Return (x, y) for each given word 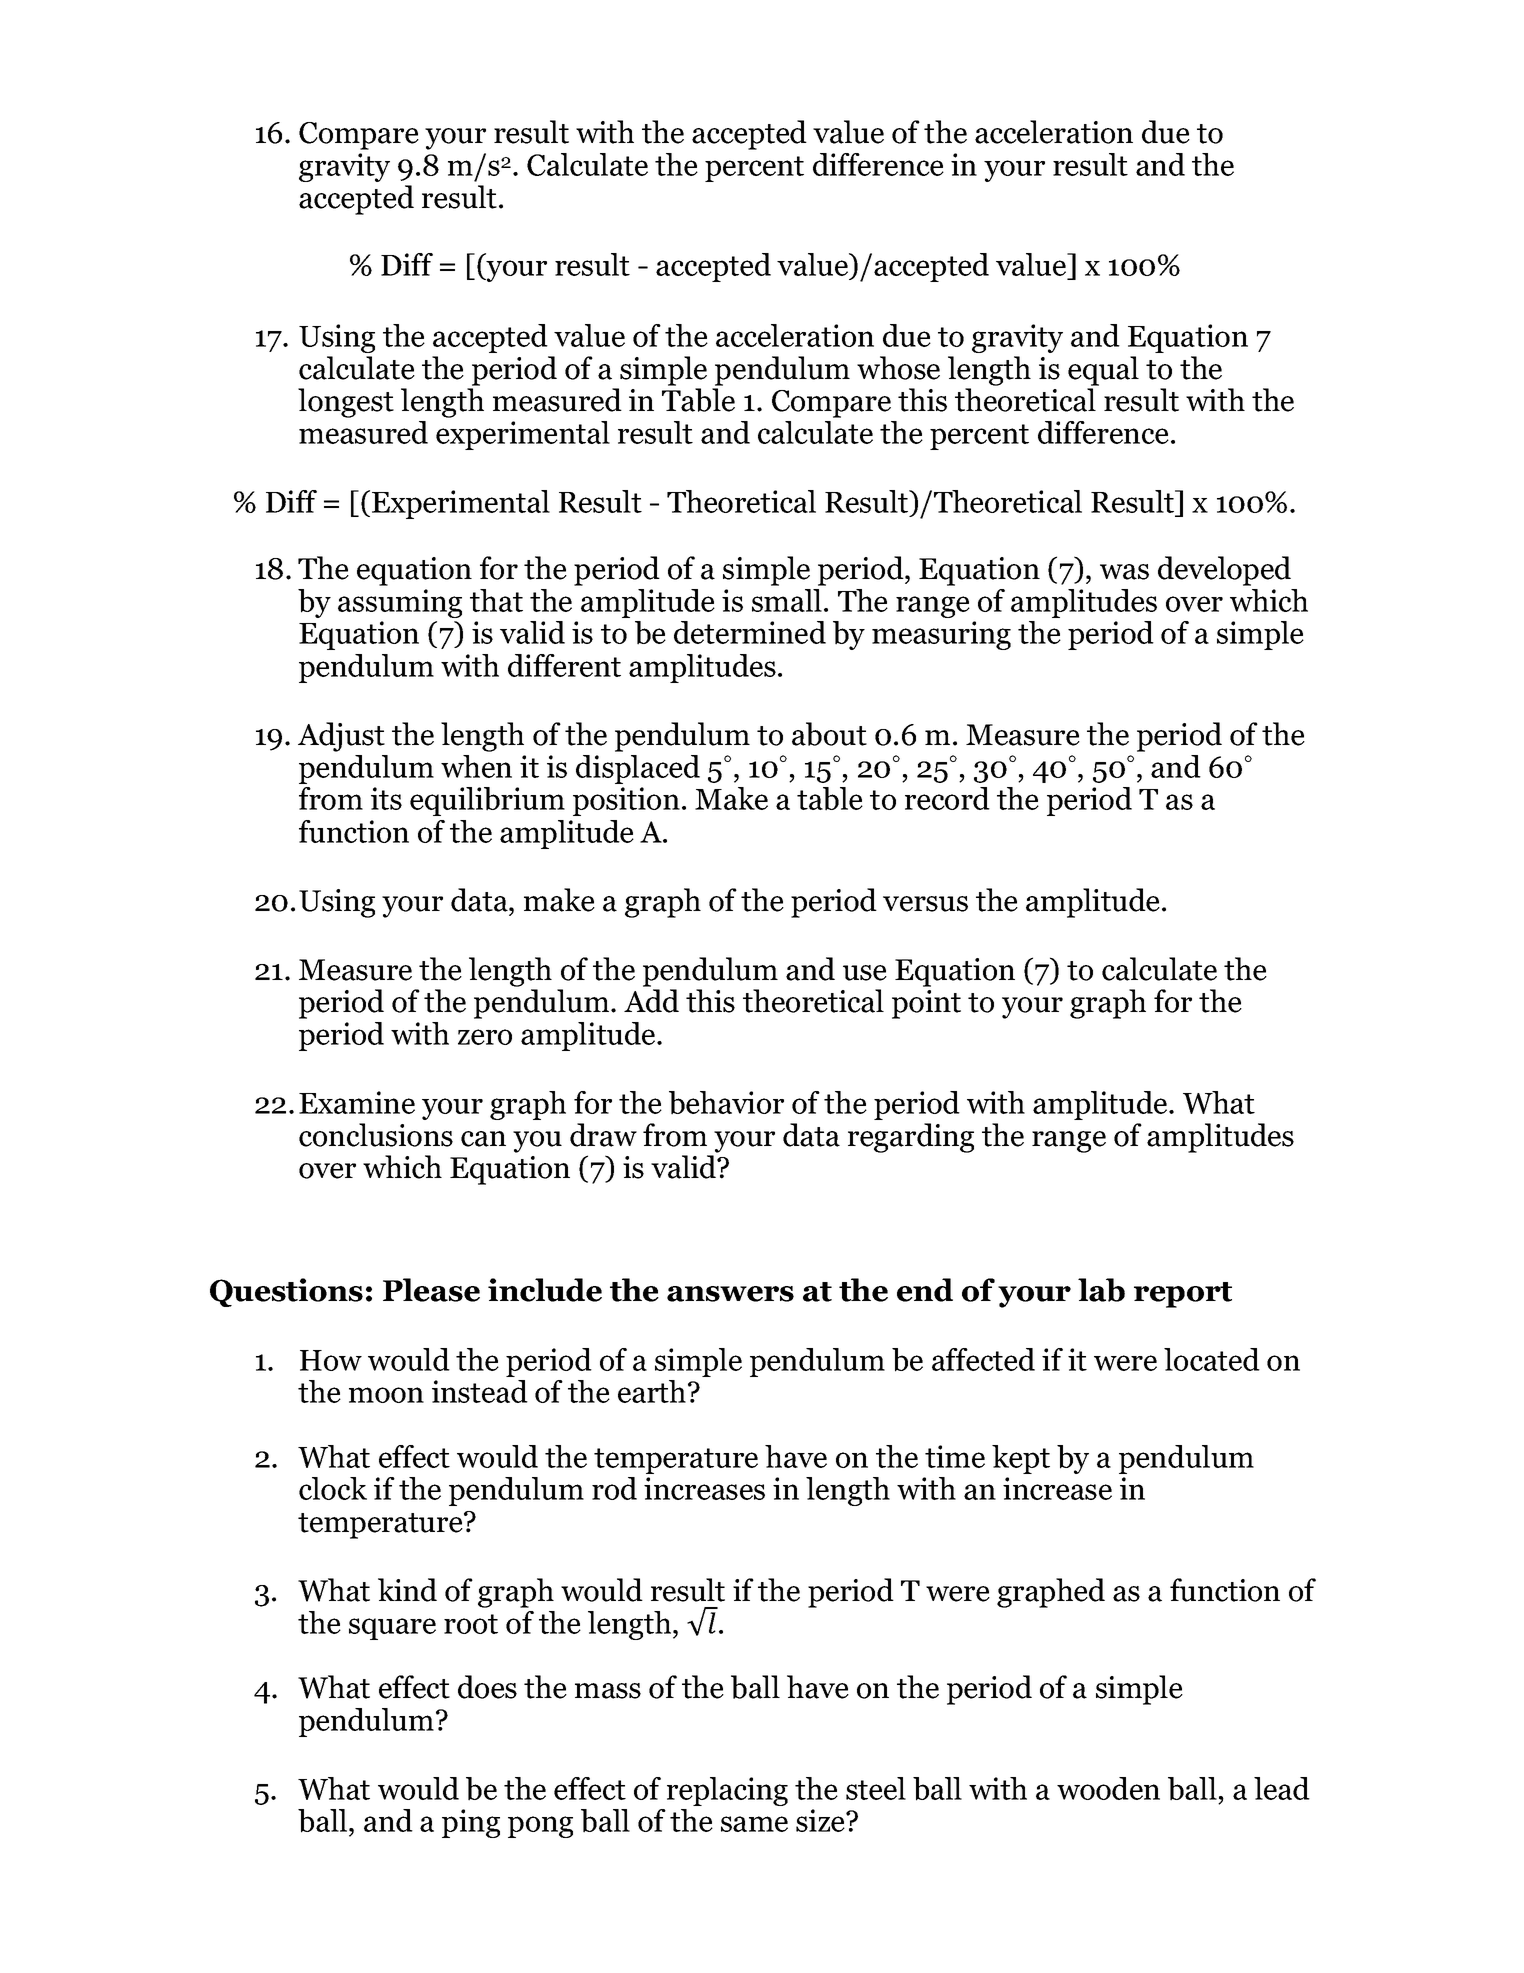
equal (1103, 371)
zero (485, 1037)
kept (1021, 1459)
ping (471, 1823)
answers (730, 1294)
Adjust (341, 737)
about (829, 734)
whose (898, 368)
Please (431, 1290)
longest (346, 403)
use (865, 973)
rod (614, 1488)
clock (333, 1488)
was (1124, 572)
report (1183, 1295)
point (926, 1004)
